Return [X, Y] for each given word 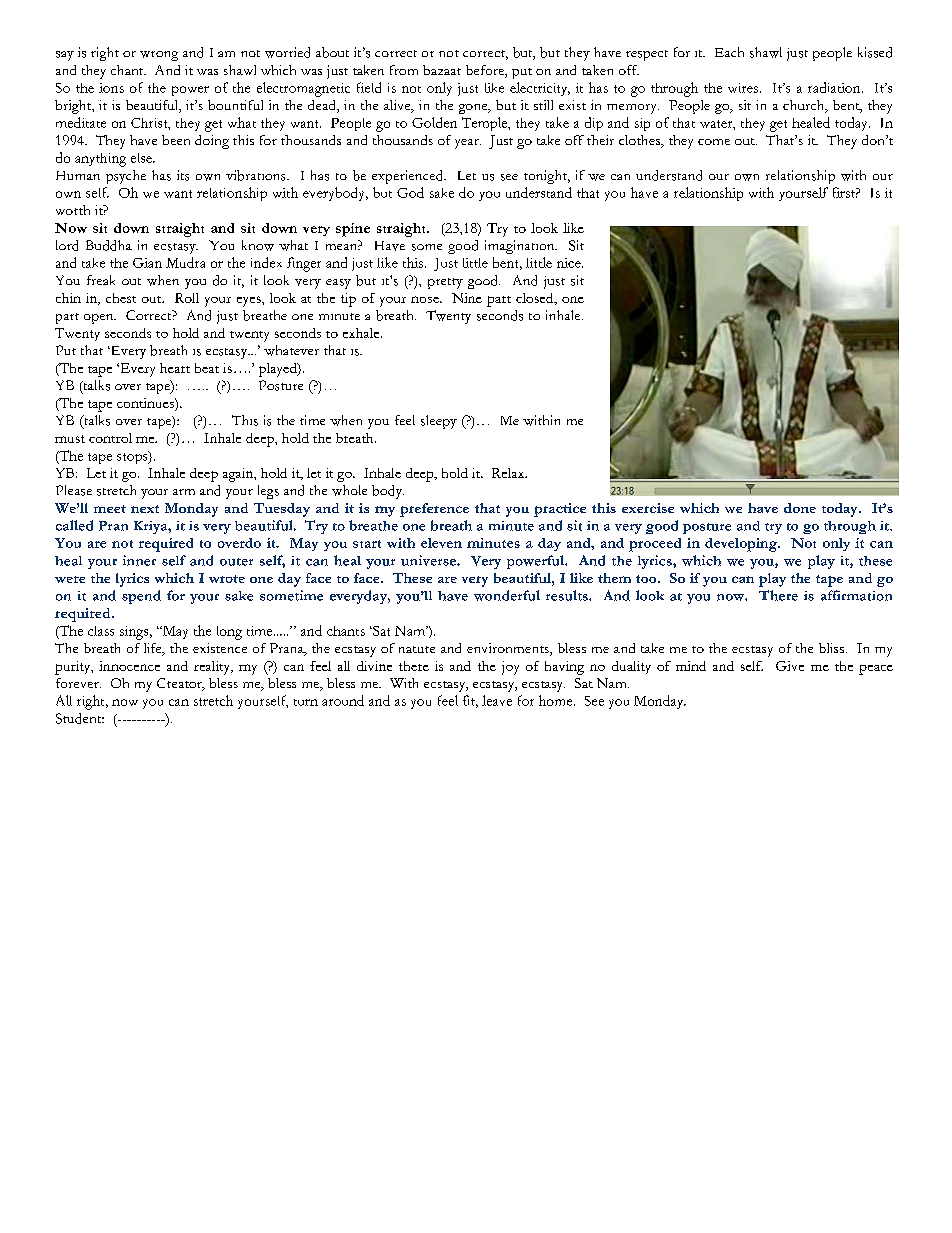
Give [790, 666]
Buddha [109, 245]
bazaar [442, 70]
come [714, 142]
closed [536, 299]
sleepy [439, 422]
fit [470, 701]
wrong [159, 56]
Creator [180, 684]
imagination [521, 247]
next [145, 509]
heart [175, 368]
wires [744, 88]
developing [742, 545]
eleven [441, 543]
